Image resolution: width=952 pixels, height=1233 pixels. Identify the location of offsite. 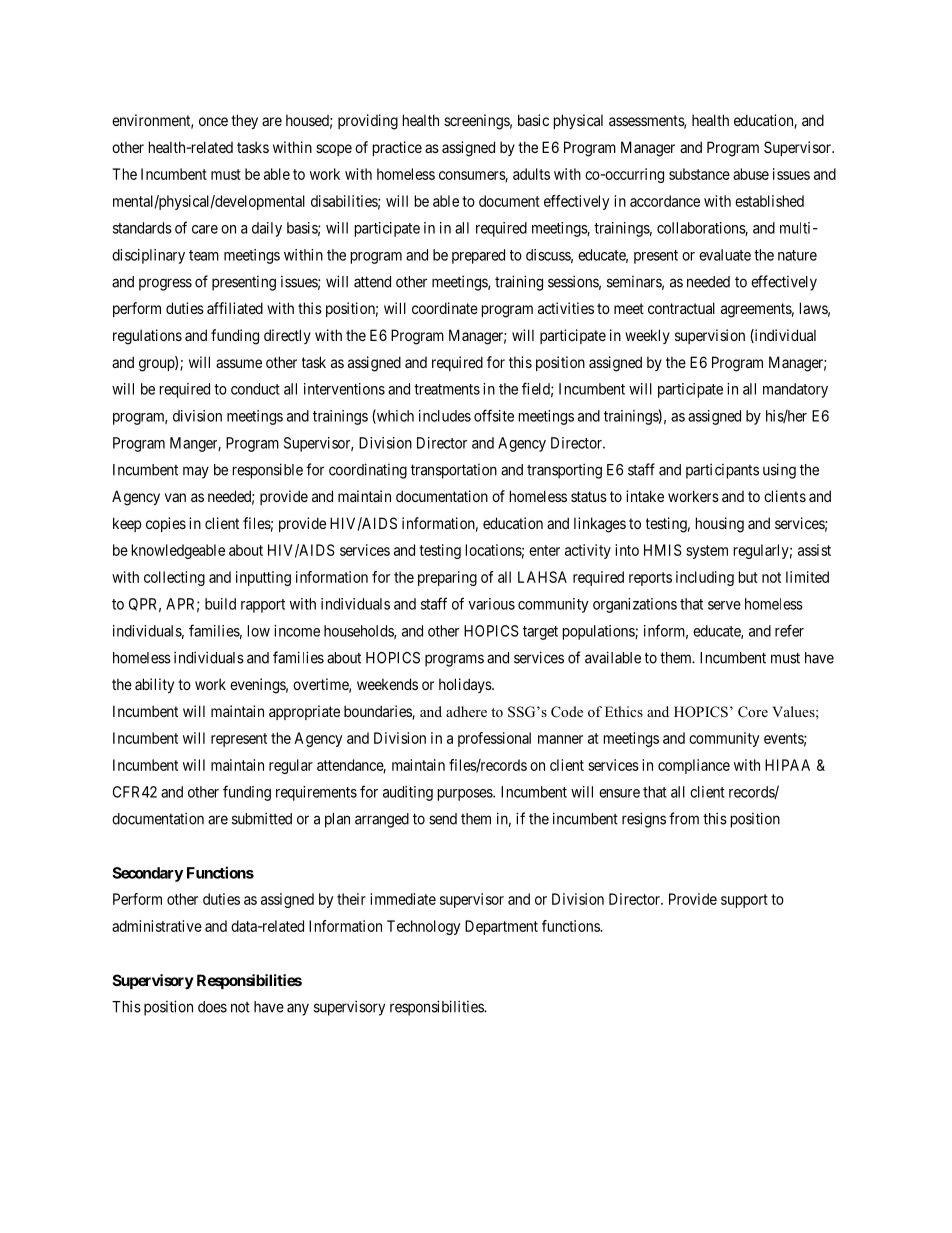
(494, 415).
